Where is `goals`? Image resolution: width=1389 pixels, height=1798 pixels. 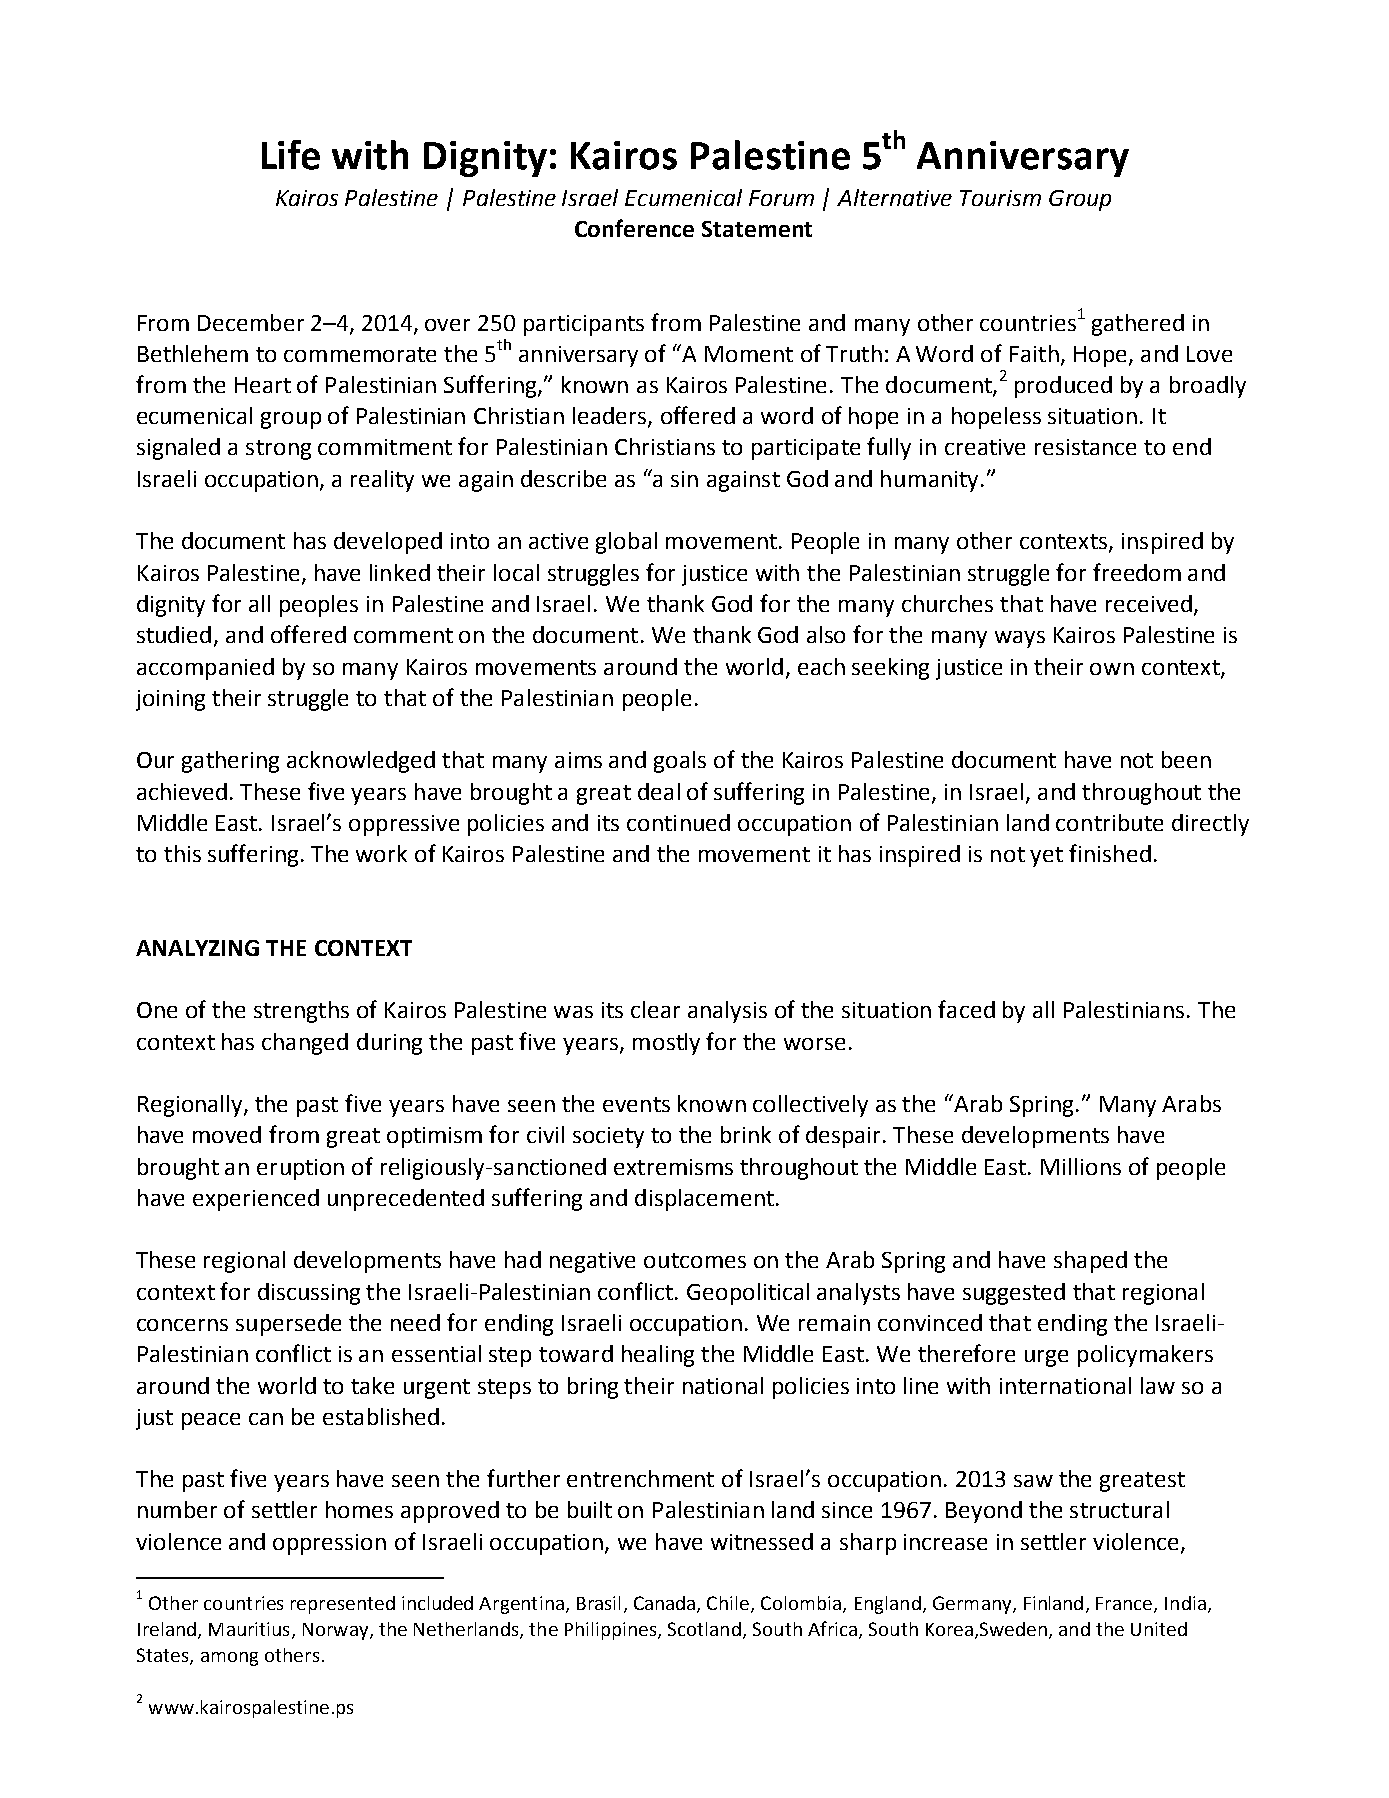
goals is located at coordinates (680, 762).
